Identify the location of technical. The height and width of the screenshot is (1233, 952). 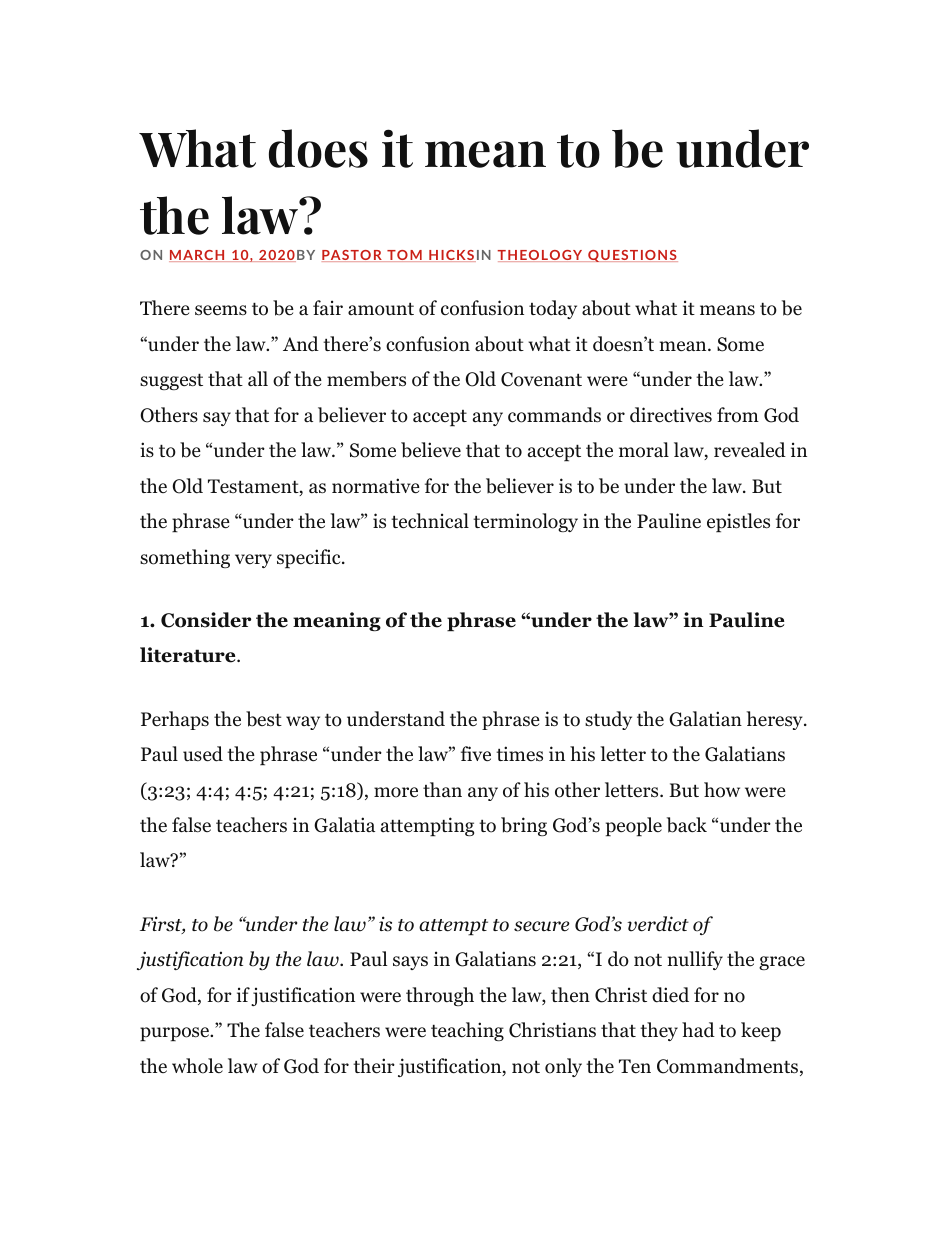
(430, 521).
